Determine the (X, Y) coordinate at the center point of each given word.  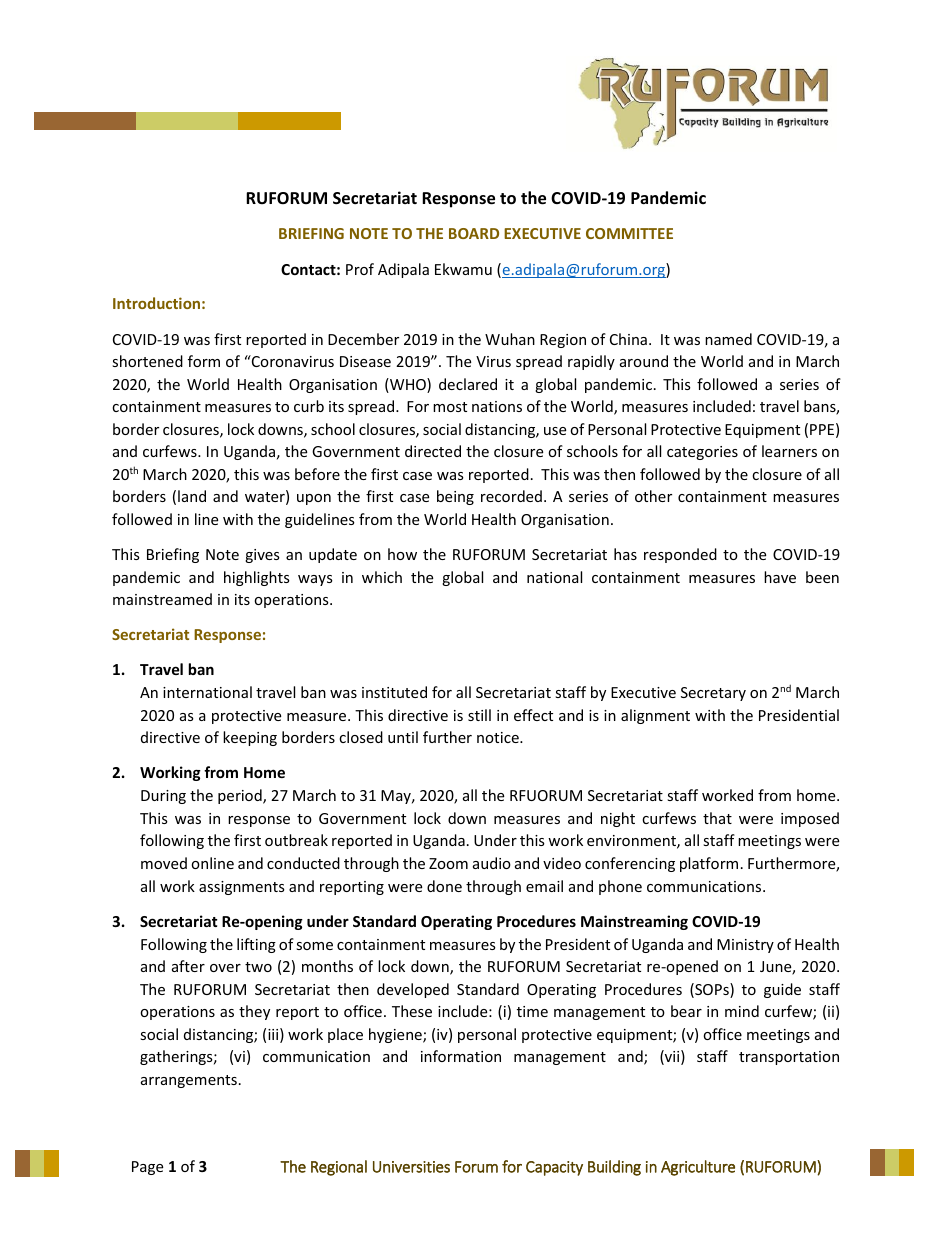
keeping (250, 738)
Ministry (745, 946)
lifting (256, 945)
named (728, 339)
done (444, 886)
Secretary (713, 694)
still (479, 715)
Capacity (554, 1168)
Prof (360, 269)
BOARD (474, 233)
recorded (511, 496)
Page (147, 1168)
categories (702, 453)
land (192, 496)
